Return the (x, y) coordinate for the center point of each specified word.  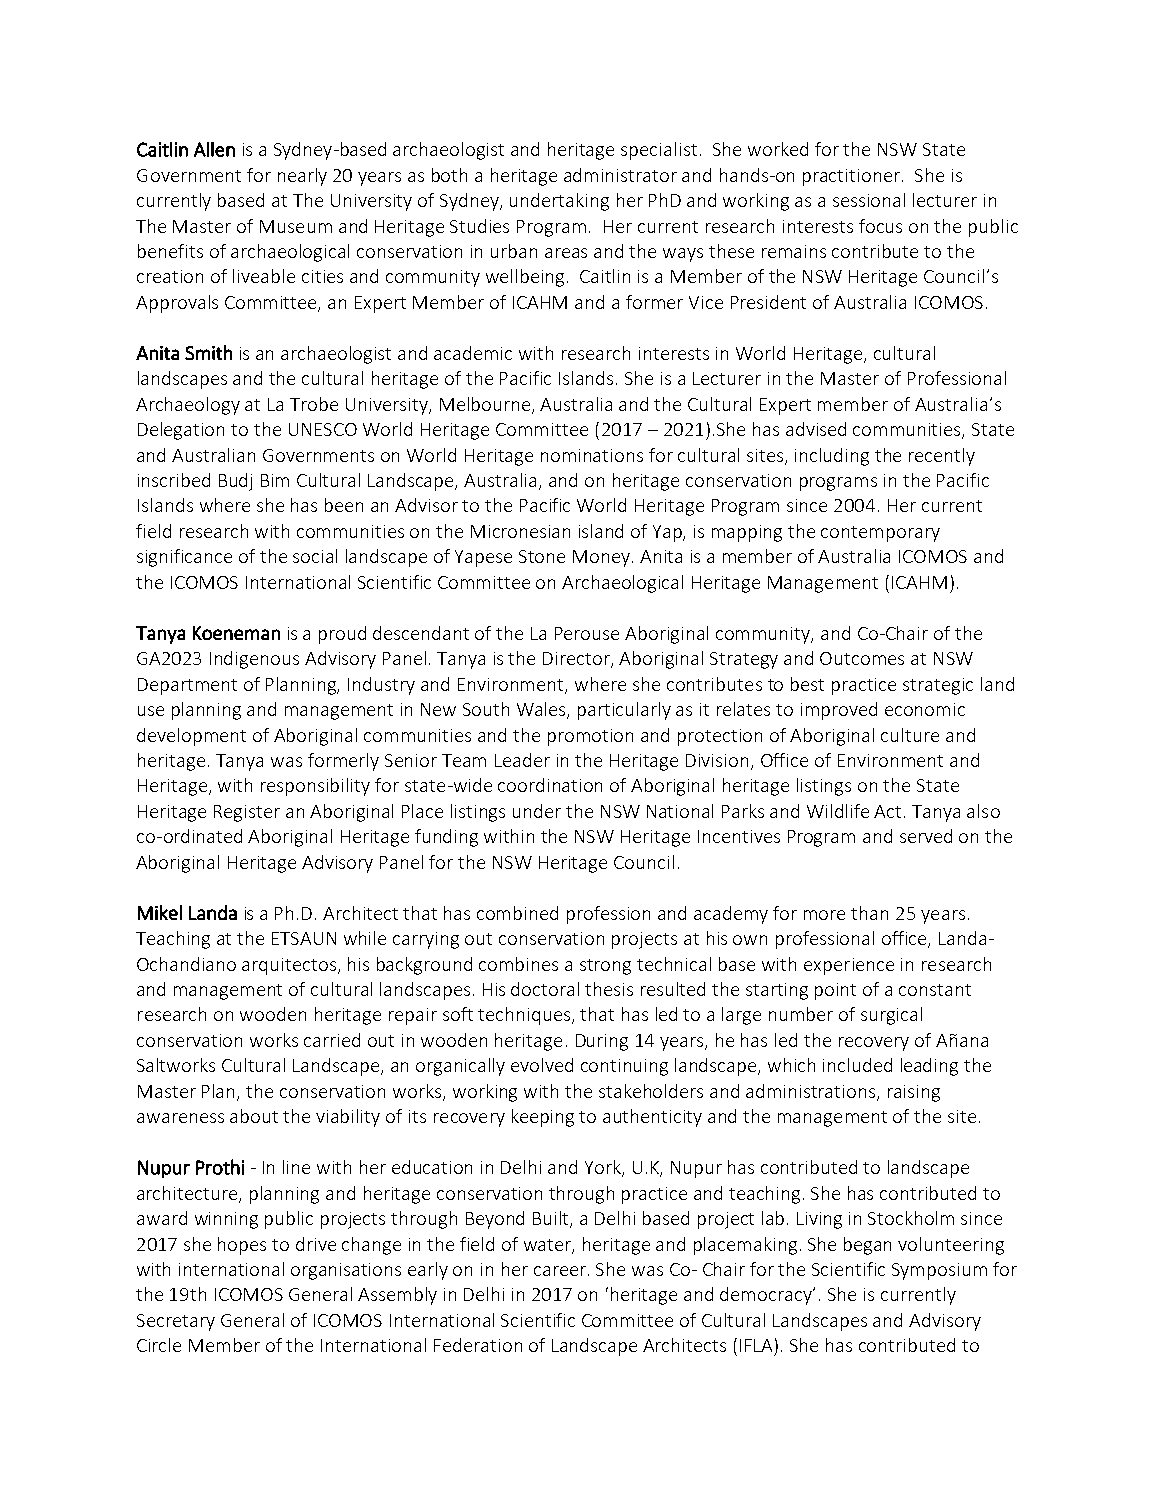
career (561, 1271)
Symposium (939, 1271)
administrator (620, 175)
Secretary (176, 1322)
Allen (214, 149)
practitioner (853, 177)
